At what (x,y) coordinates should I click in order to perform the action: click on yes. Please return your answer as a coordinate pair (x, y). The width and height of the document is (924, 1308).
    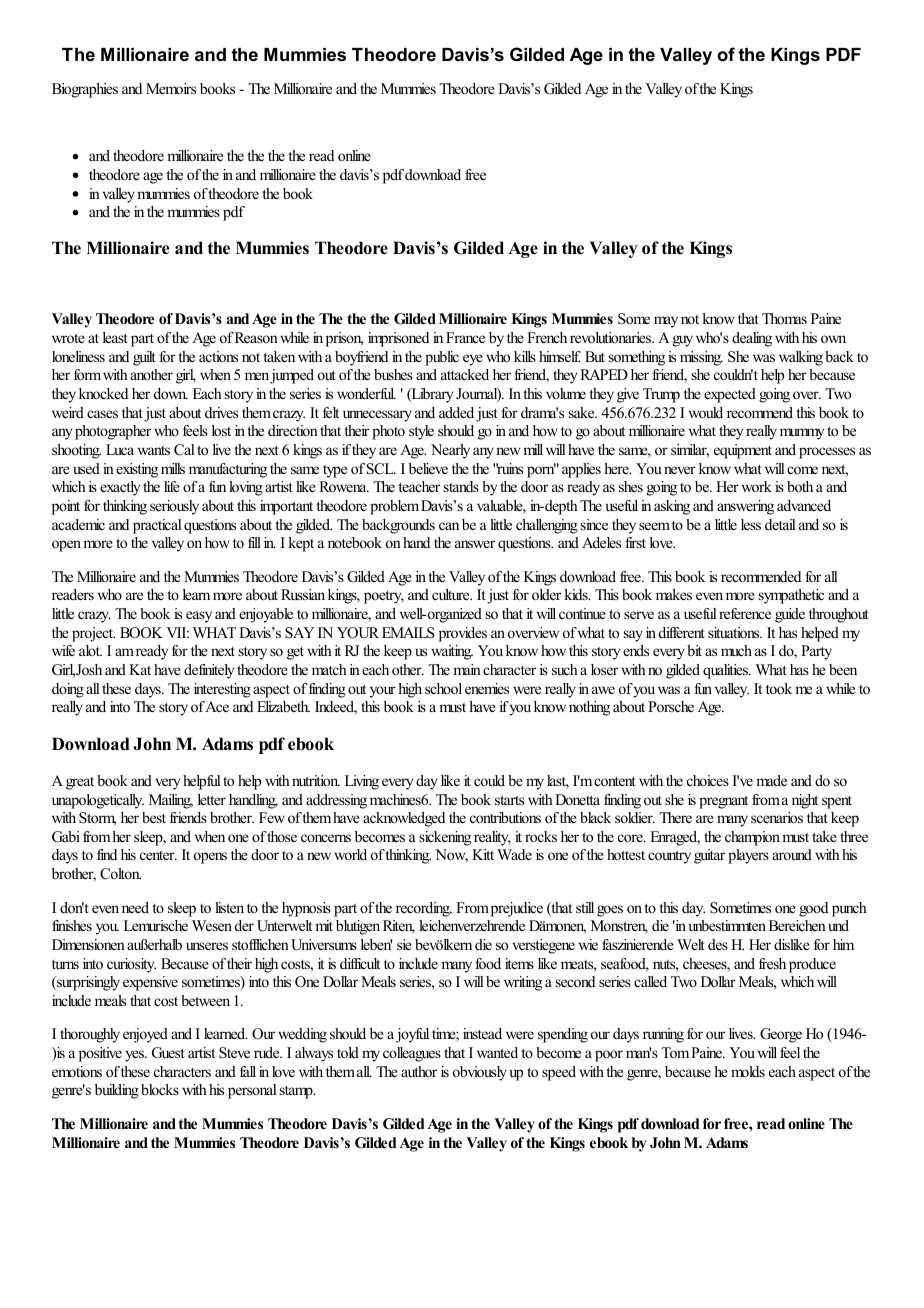
    Looking at the image, I should click on (136, 1056).
